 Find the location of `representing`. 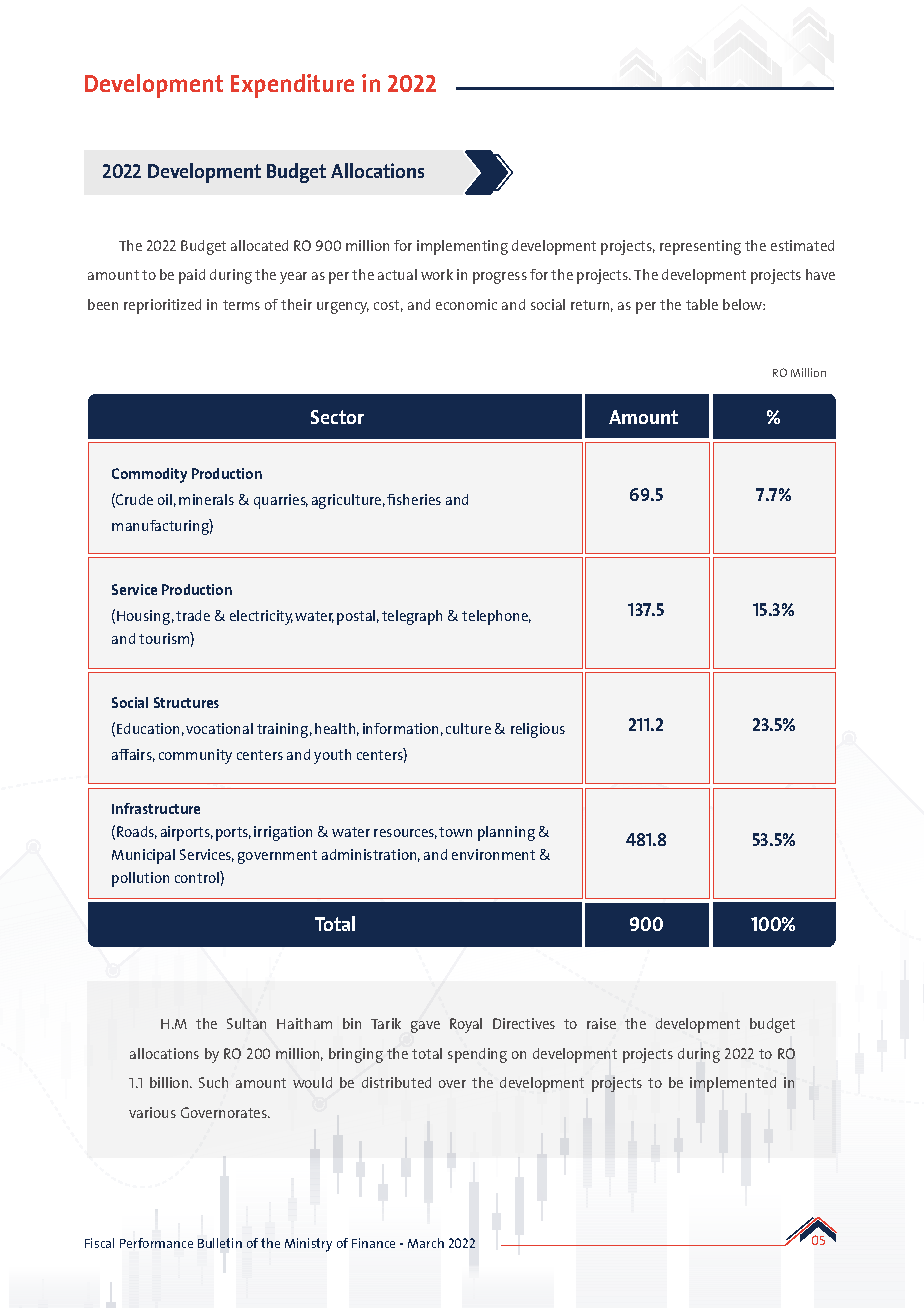

representing is located at coordinates (700, 247).
